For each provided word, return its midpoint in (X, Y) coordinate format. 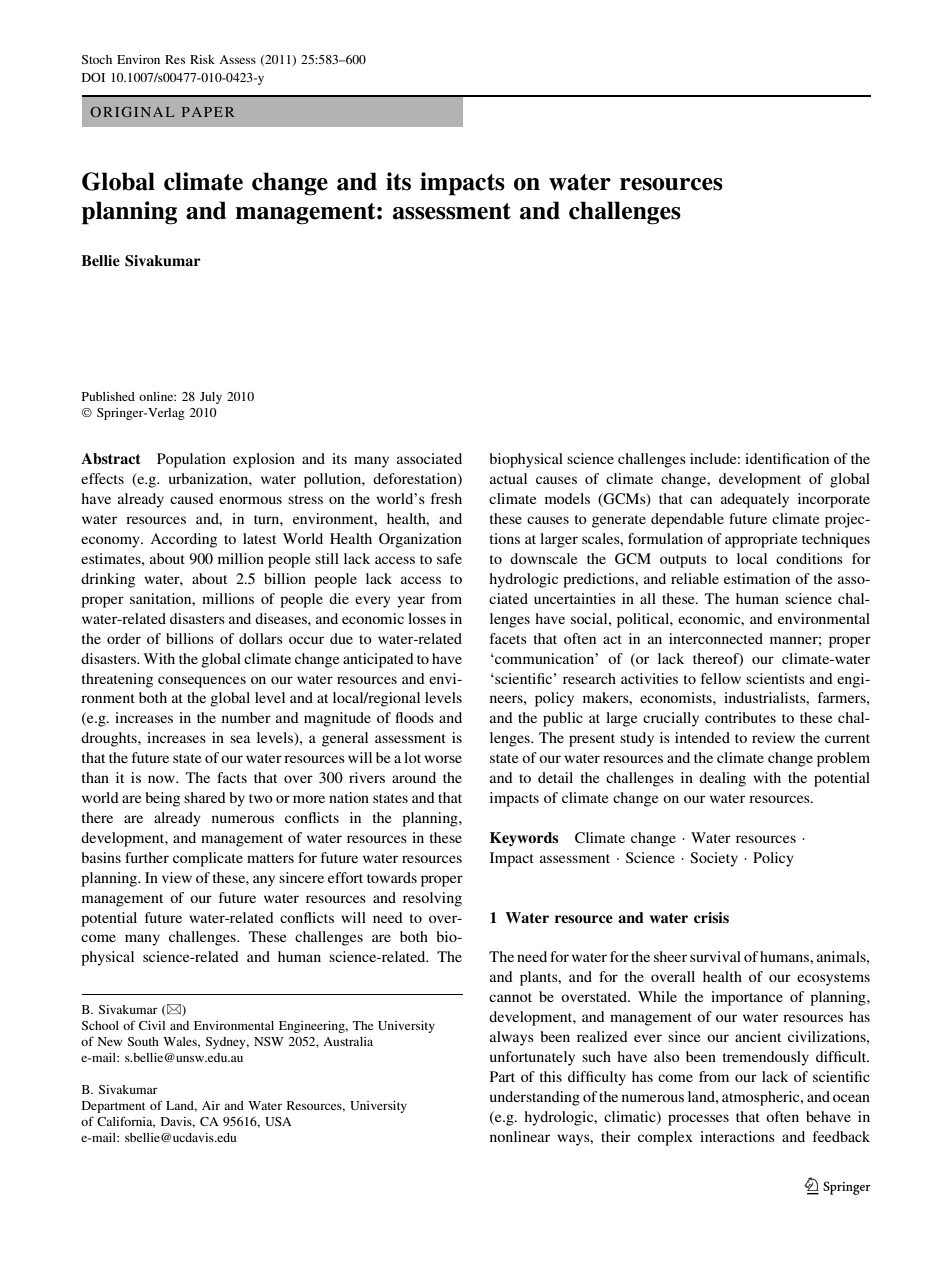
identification (787, 458)
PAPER (208, 112)
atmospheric (762, 1098)
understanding (535, 1098)
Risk (202, 59)
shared (205, 797)
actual (508, 478)
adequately (755, 500)
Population (191, 460)
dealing (722, 779)
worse (443, 759)
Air (211, 1105)
